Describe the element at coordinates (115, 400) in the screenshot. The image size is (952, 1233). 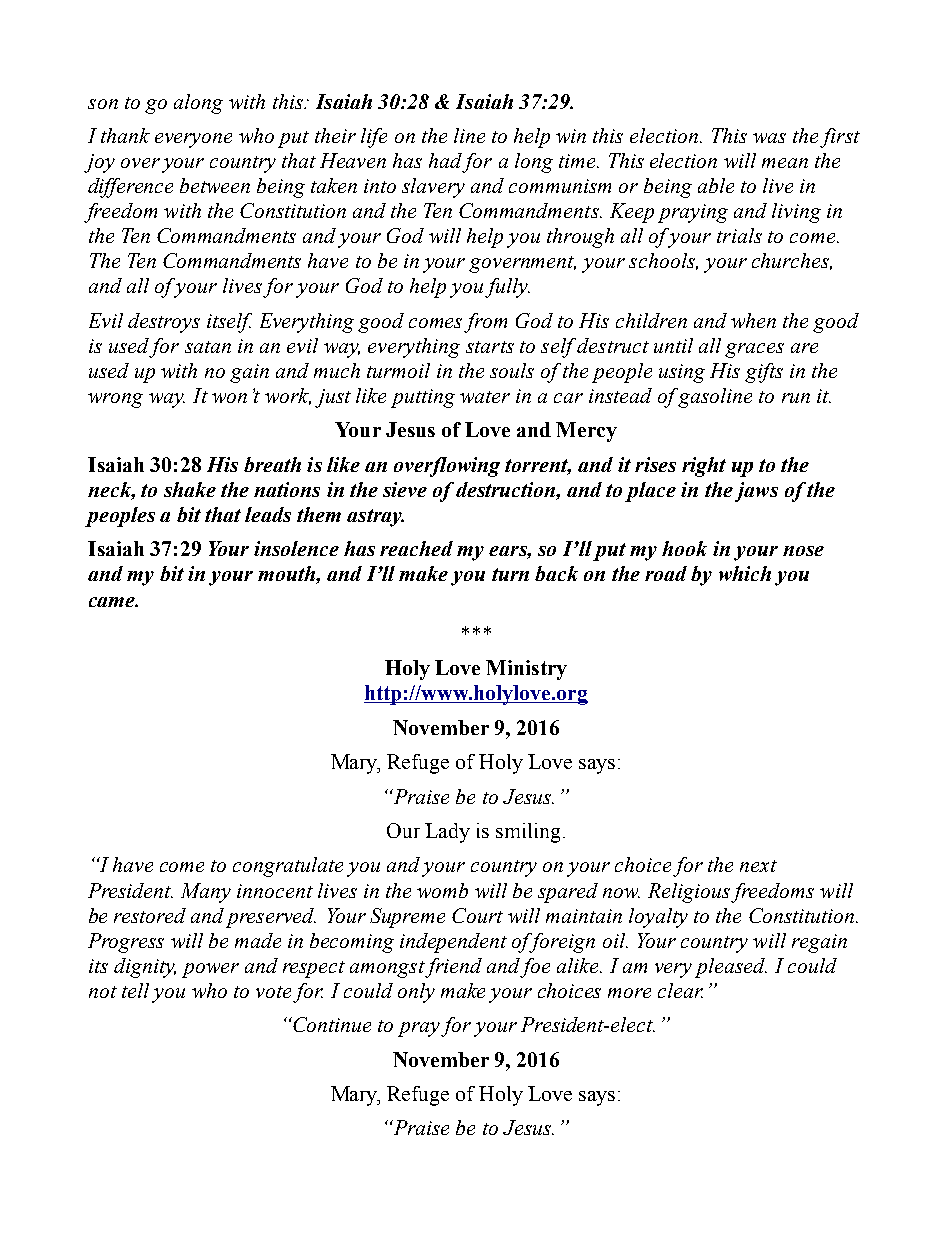
I see `wrong` at that location.
